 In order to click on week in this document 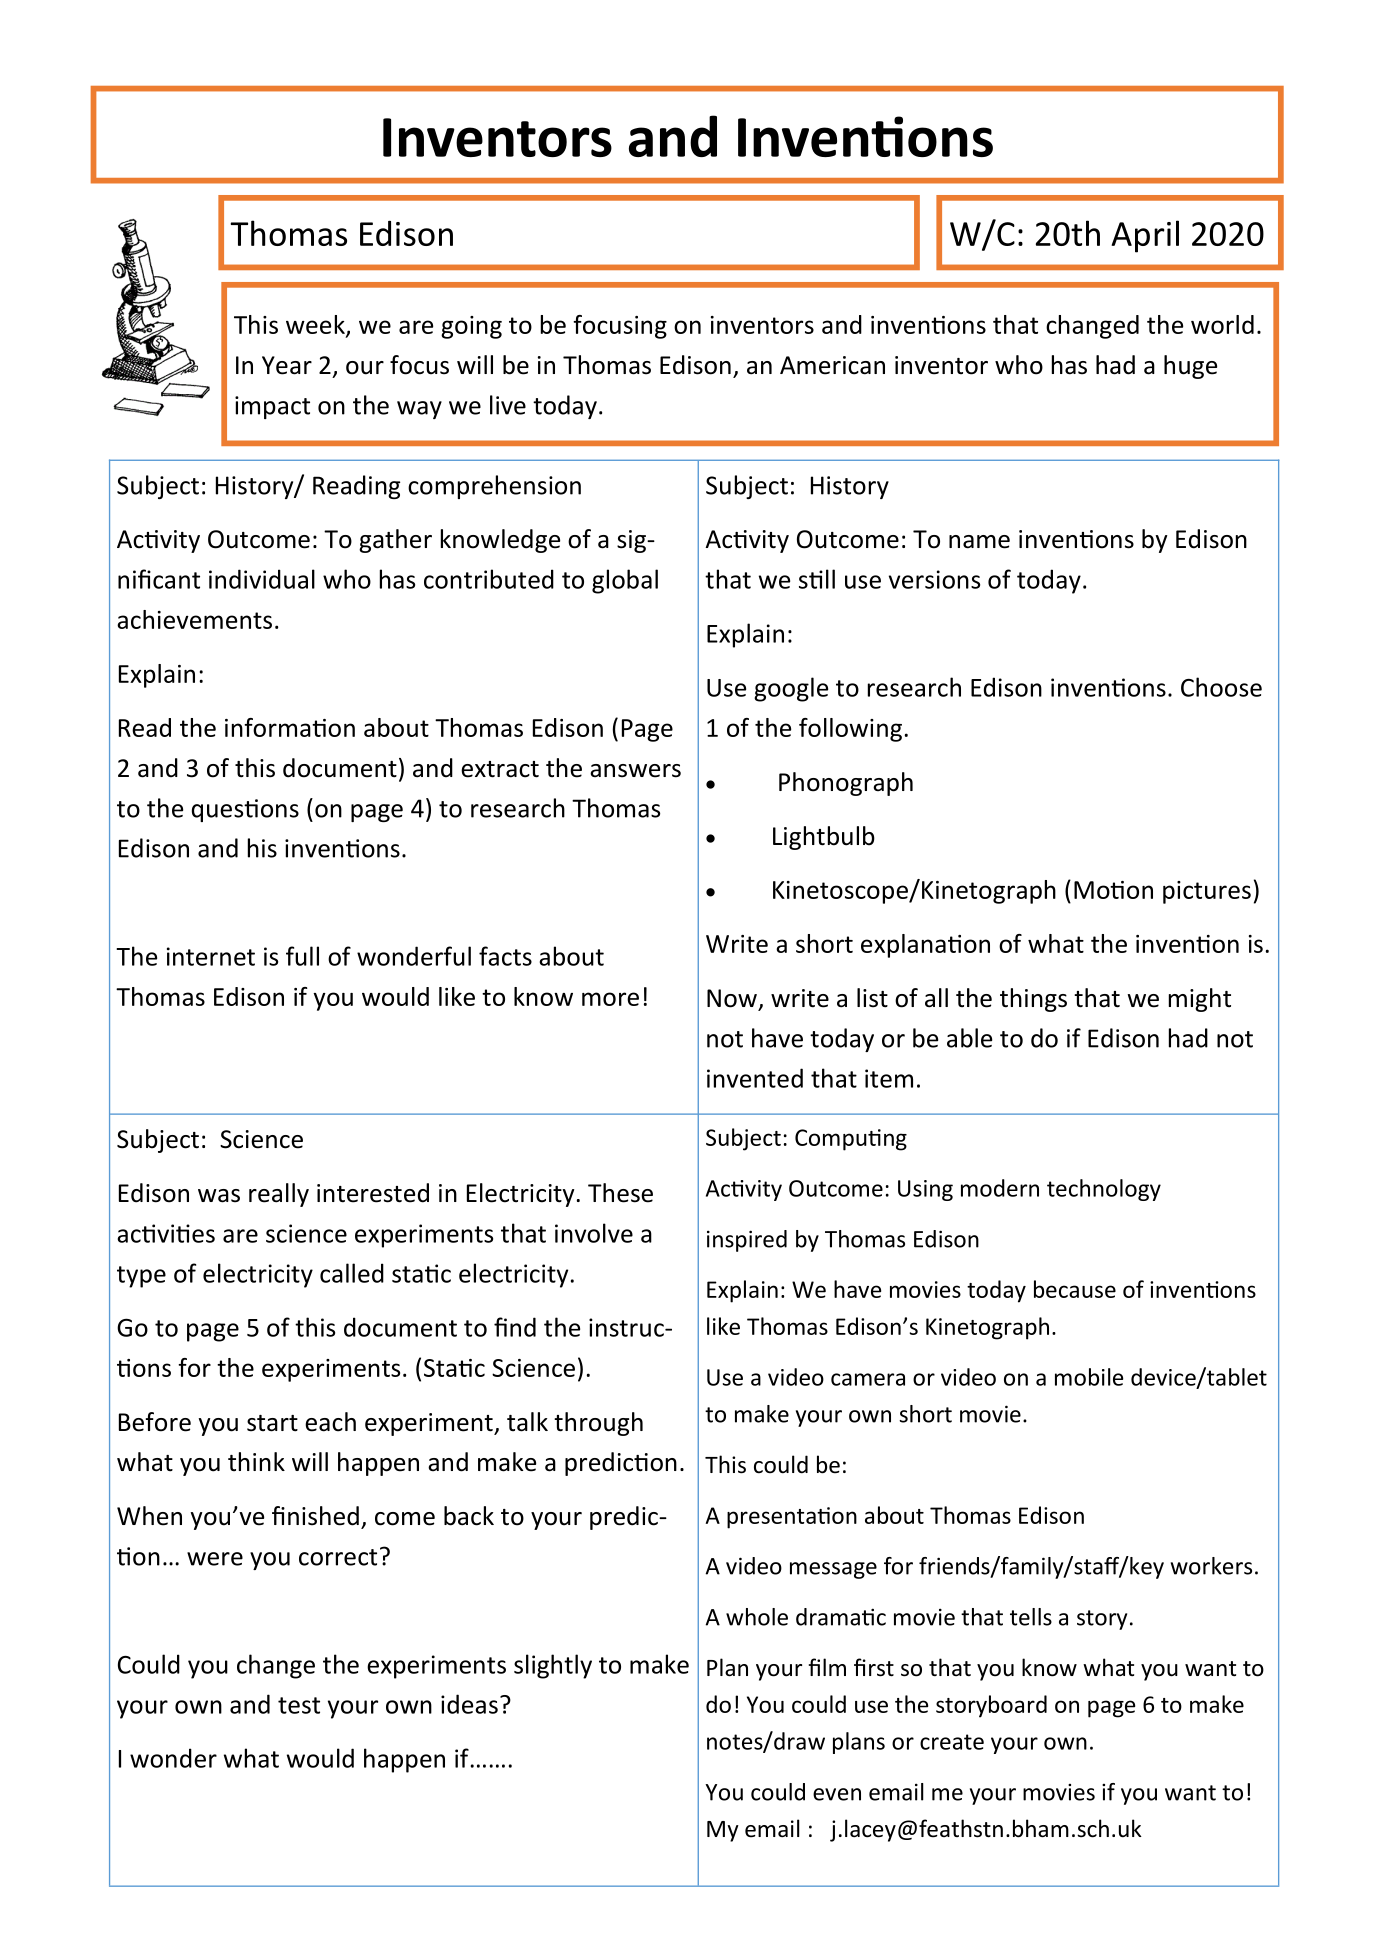, I will do `click(316, 326)`.
